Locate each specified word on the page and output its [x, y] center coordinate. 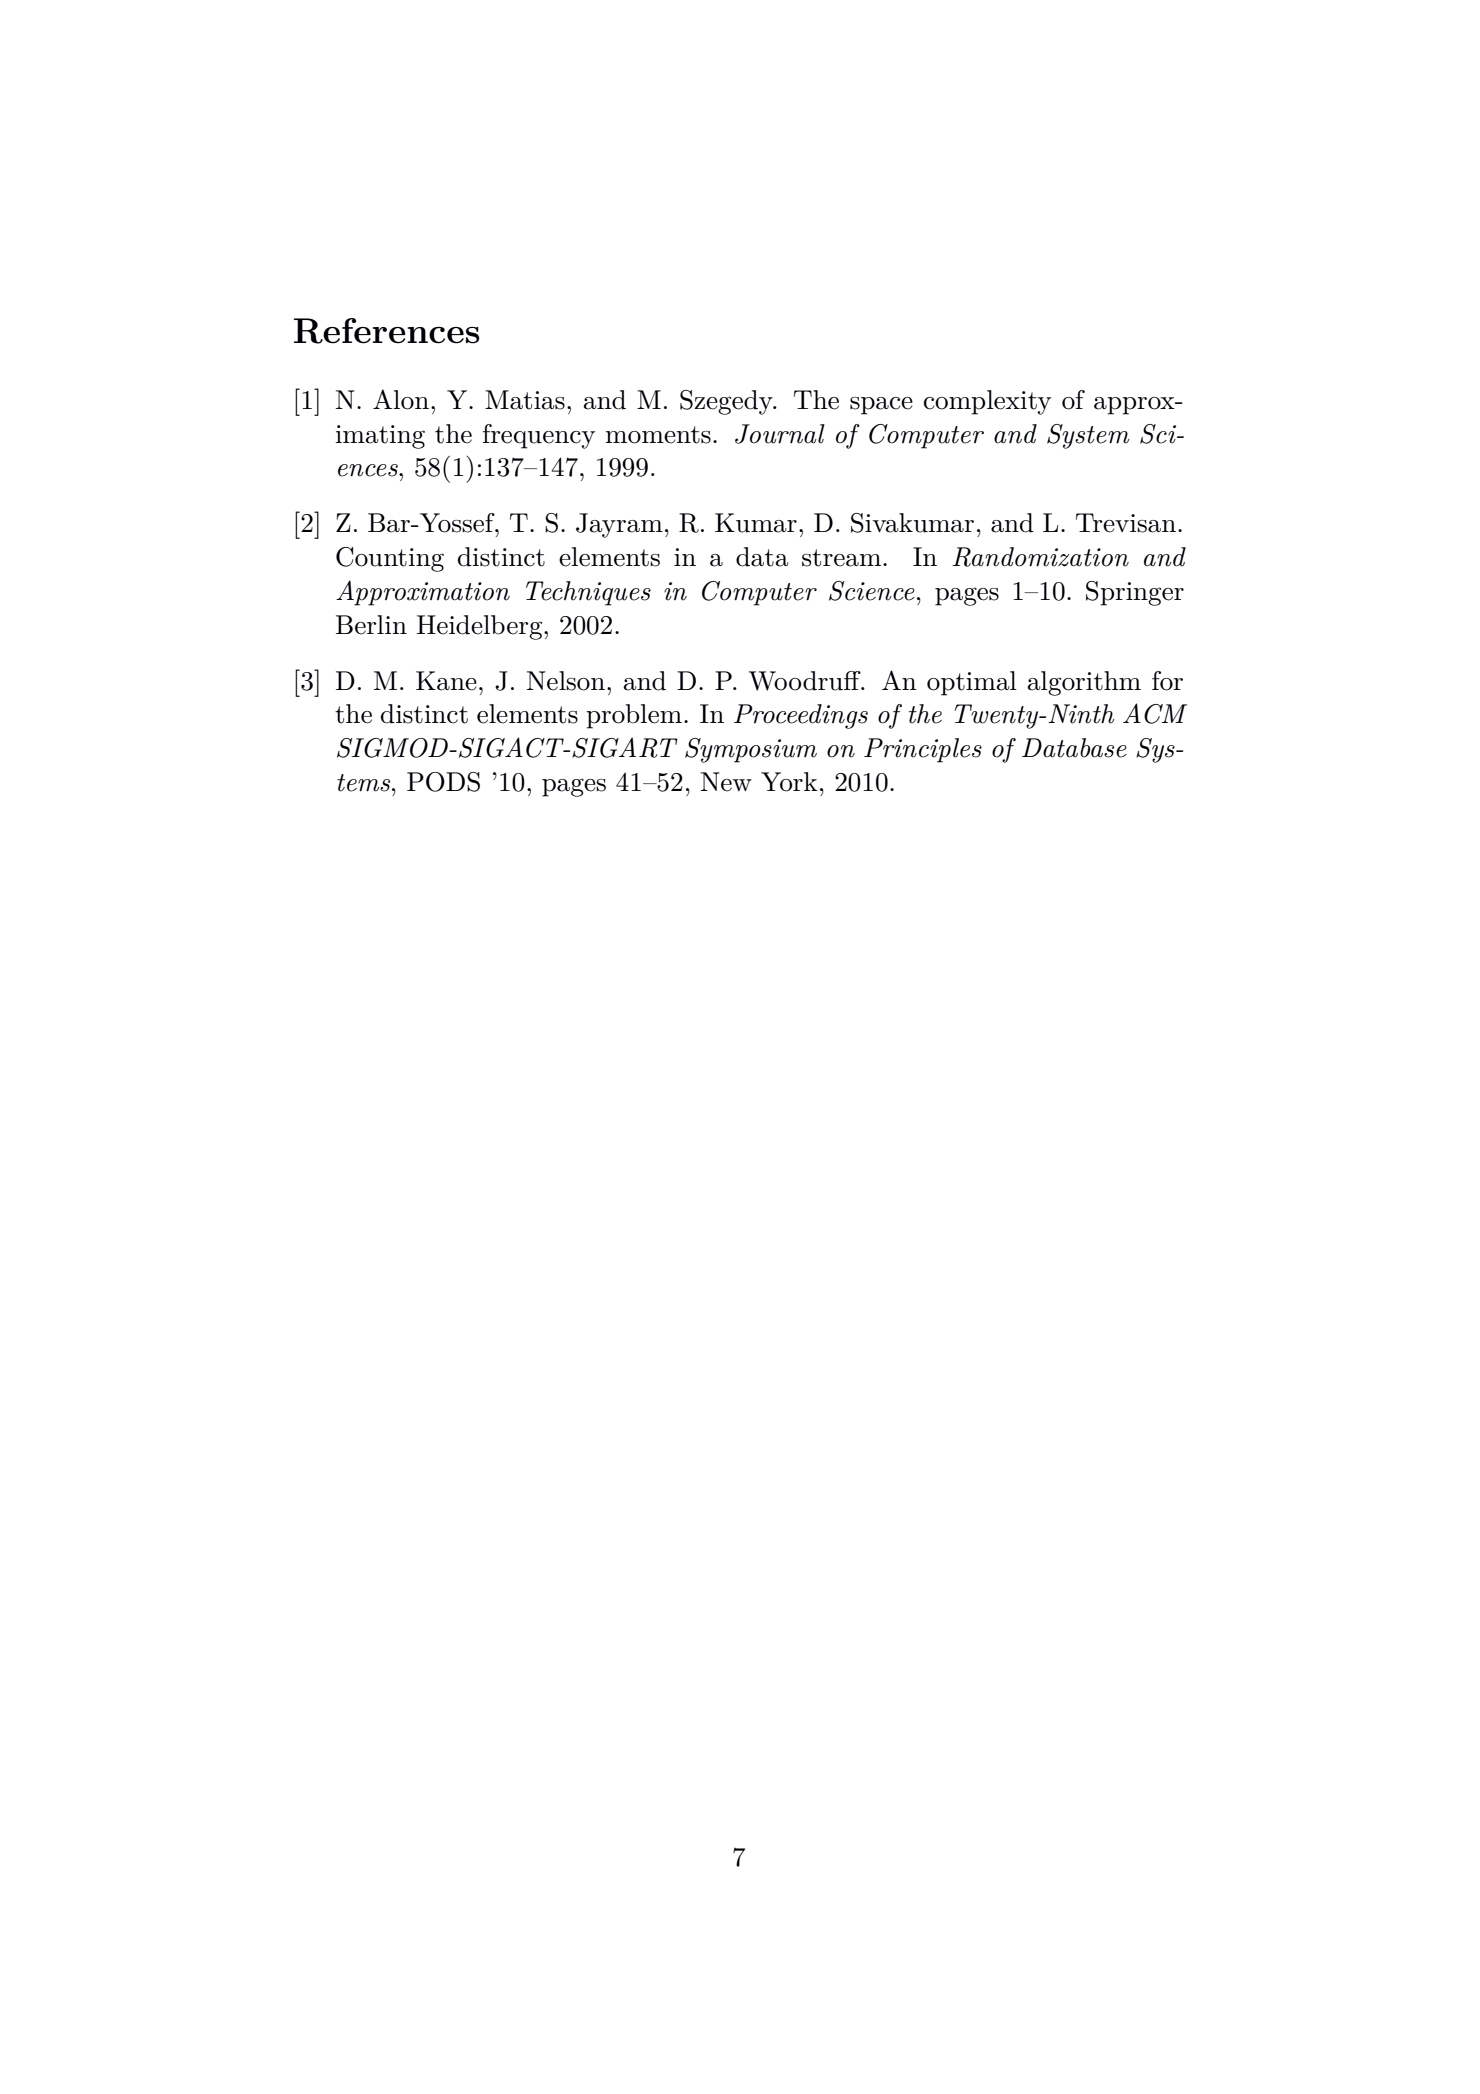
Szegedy [727, 402]
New [726, 782]
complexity [987, 402]
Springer [1135, 593]
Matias [525, 400]
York [789, 782]
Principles [923, 750]
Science [872, 591]
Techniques [588, 593]
